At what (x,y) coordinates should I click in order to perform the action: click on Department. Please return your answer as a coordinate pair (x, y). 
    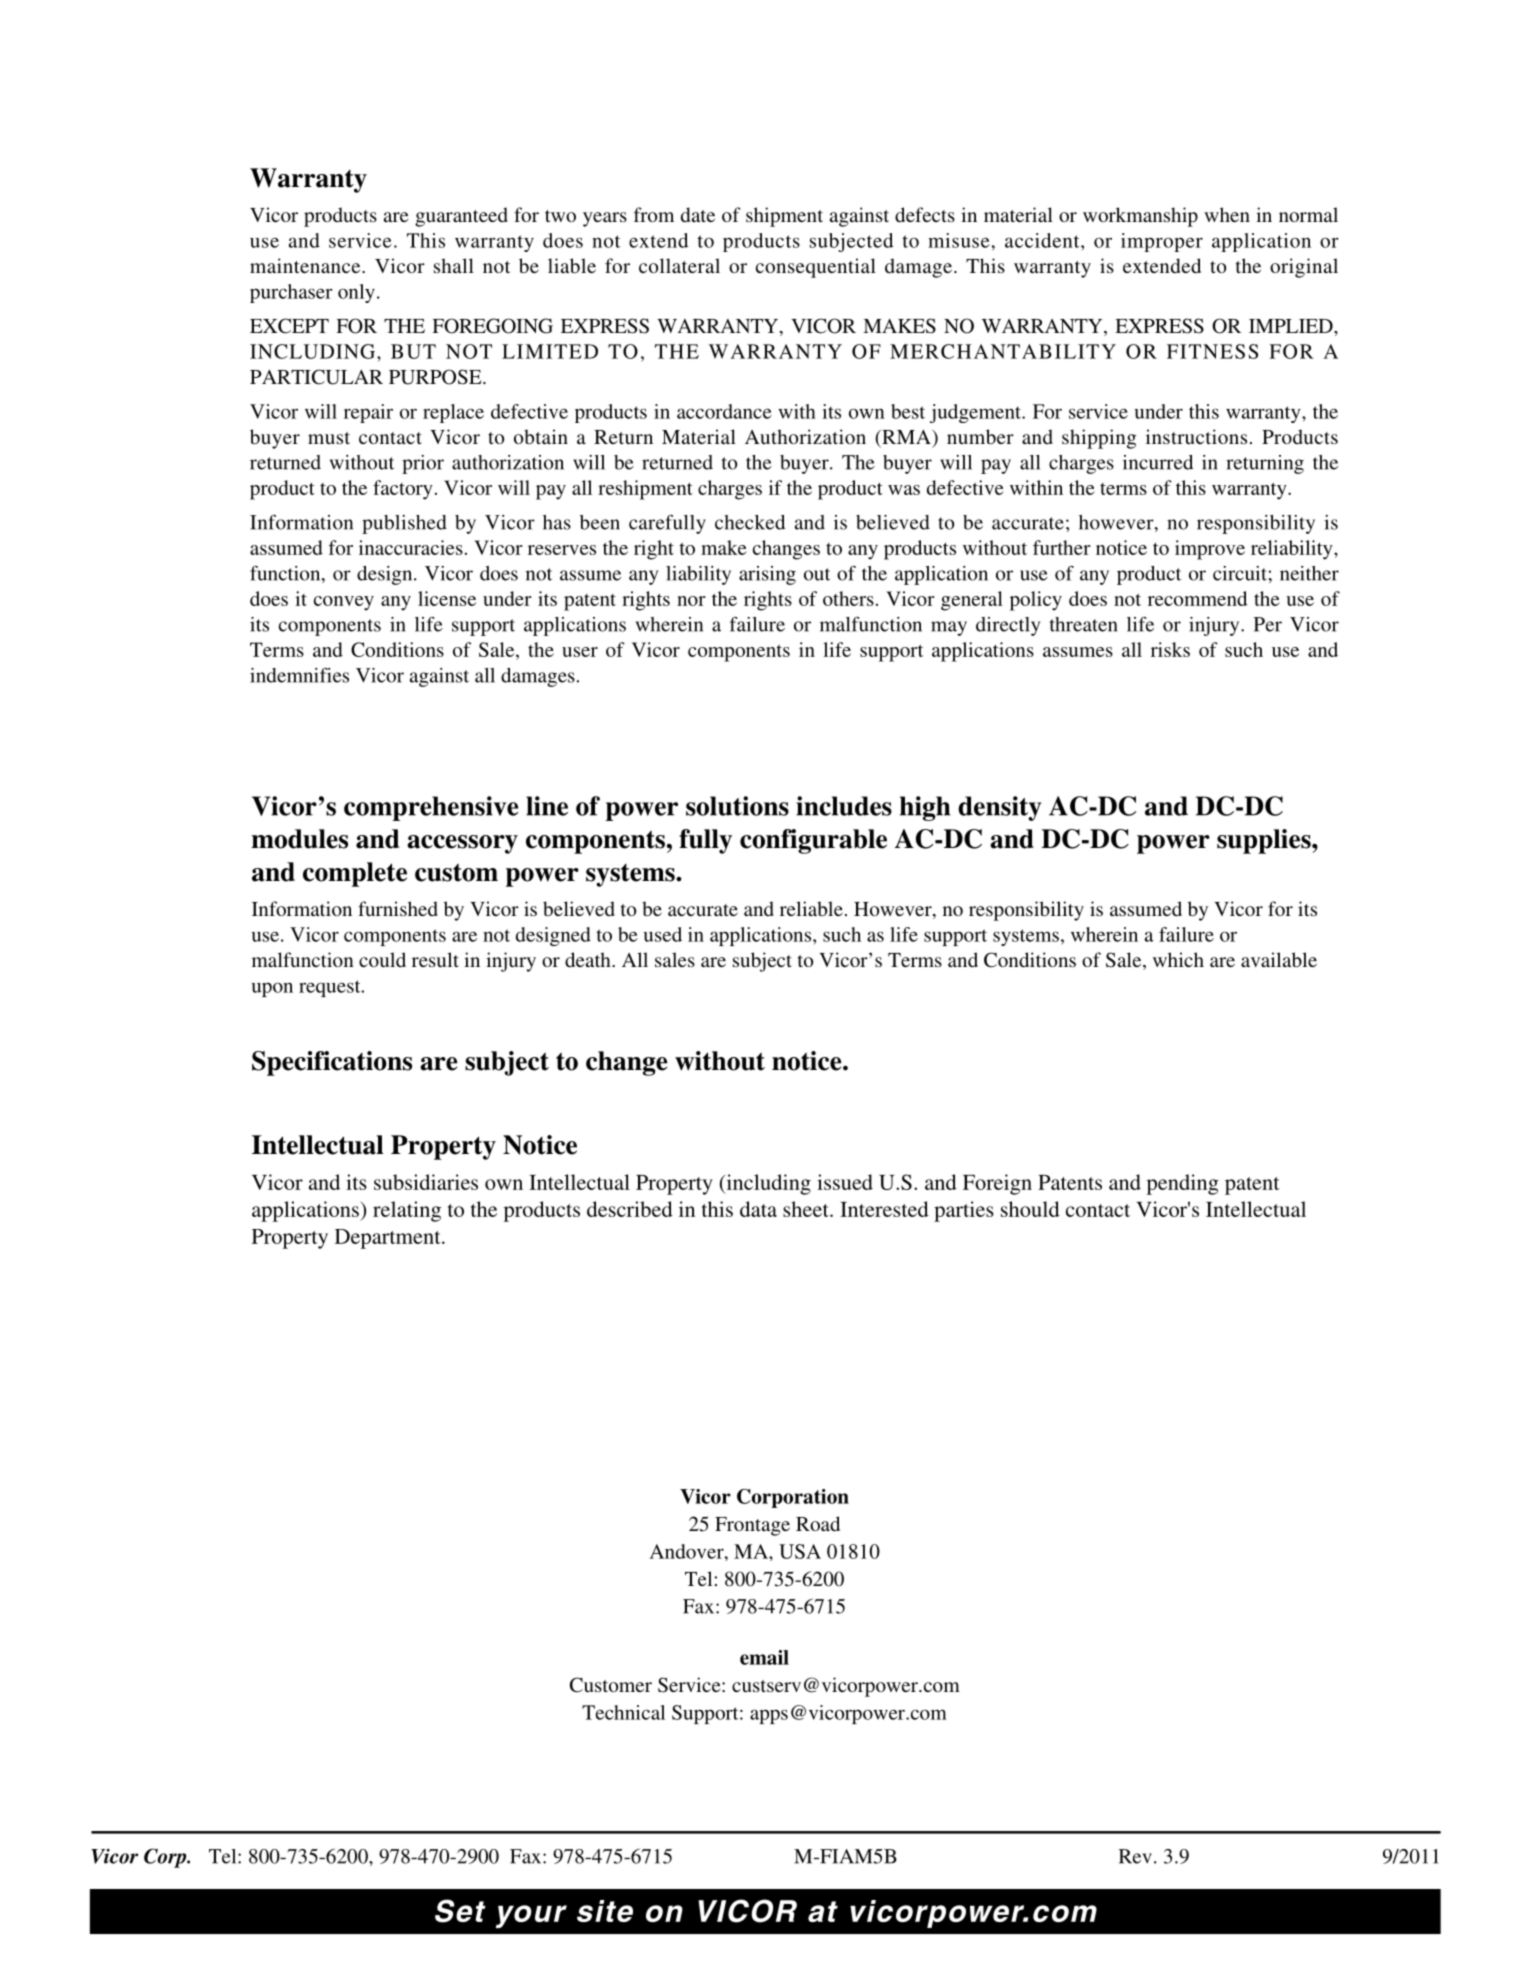
    Looking at the image, I should click on (389, 1239).
